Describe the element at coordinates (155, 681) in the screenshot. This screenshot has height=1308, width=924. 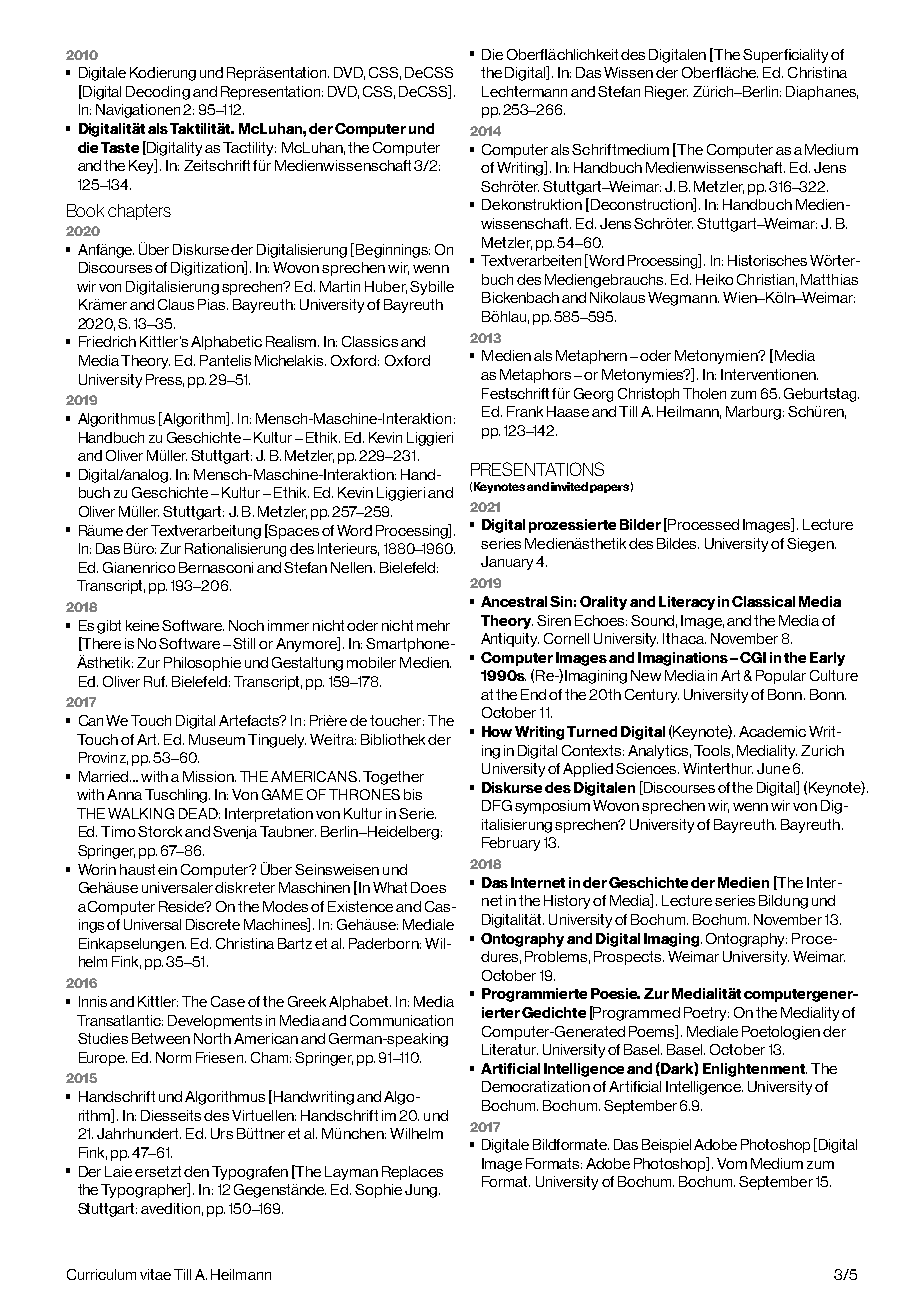
I see `Ruf` at that location.
